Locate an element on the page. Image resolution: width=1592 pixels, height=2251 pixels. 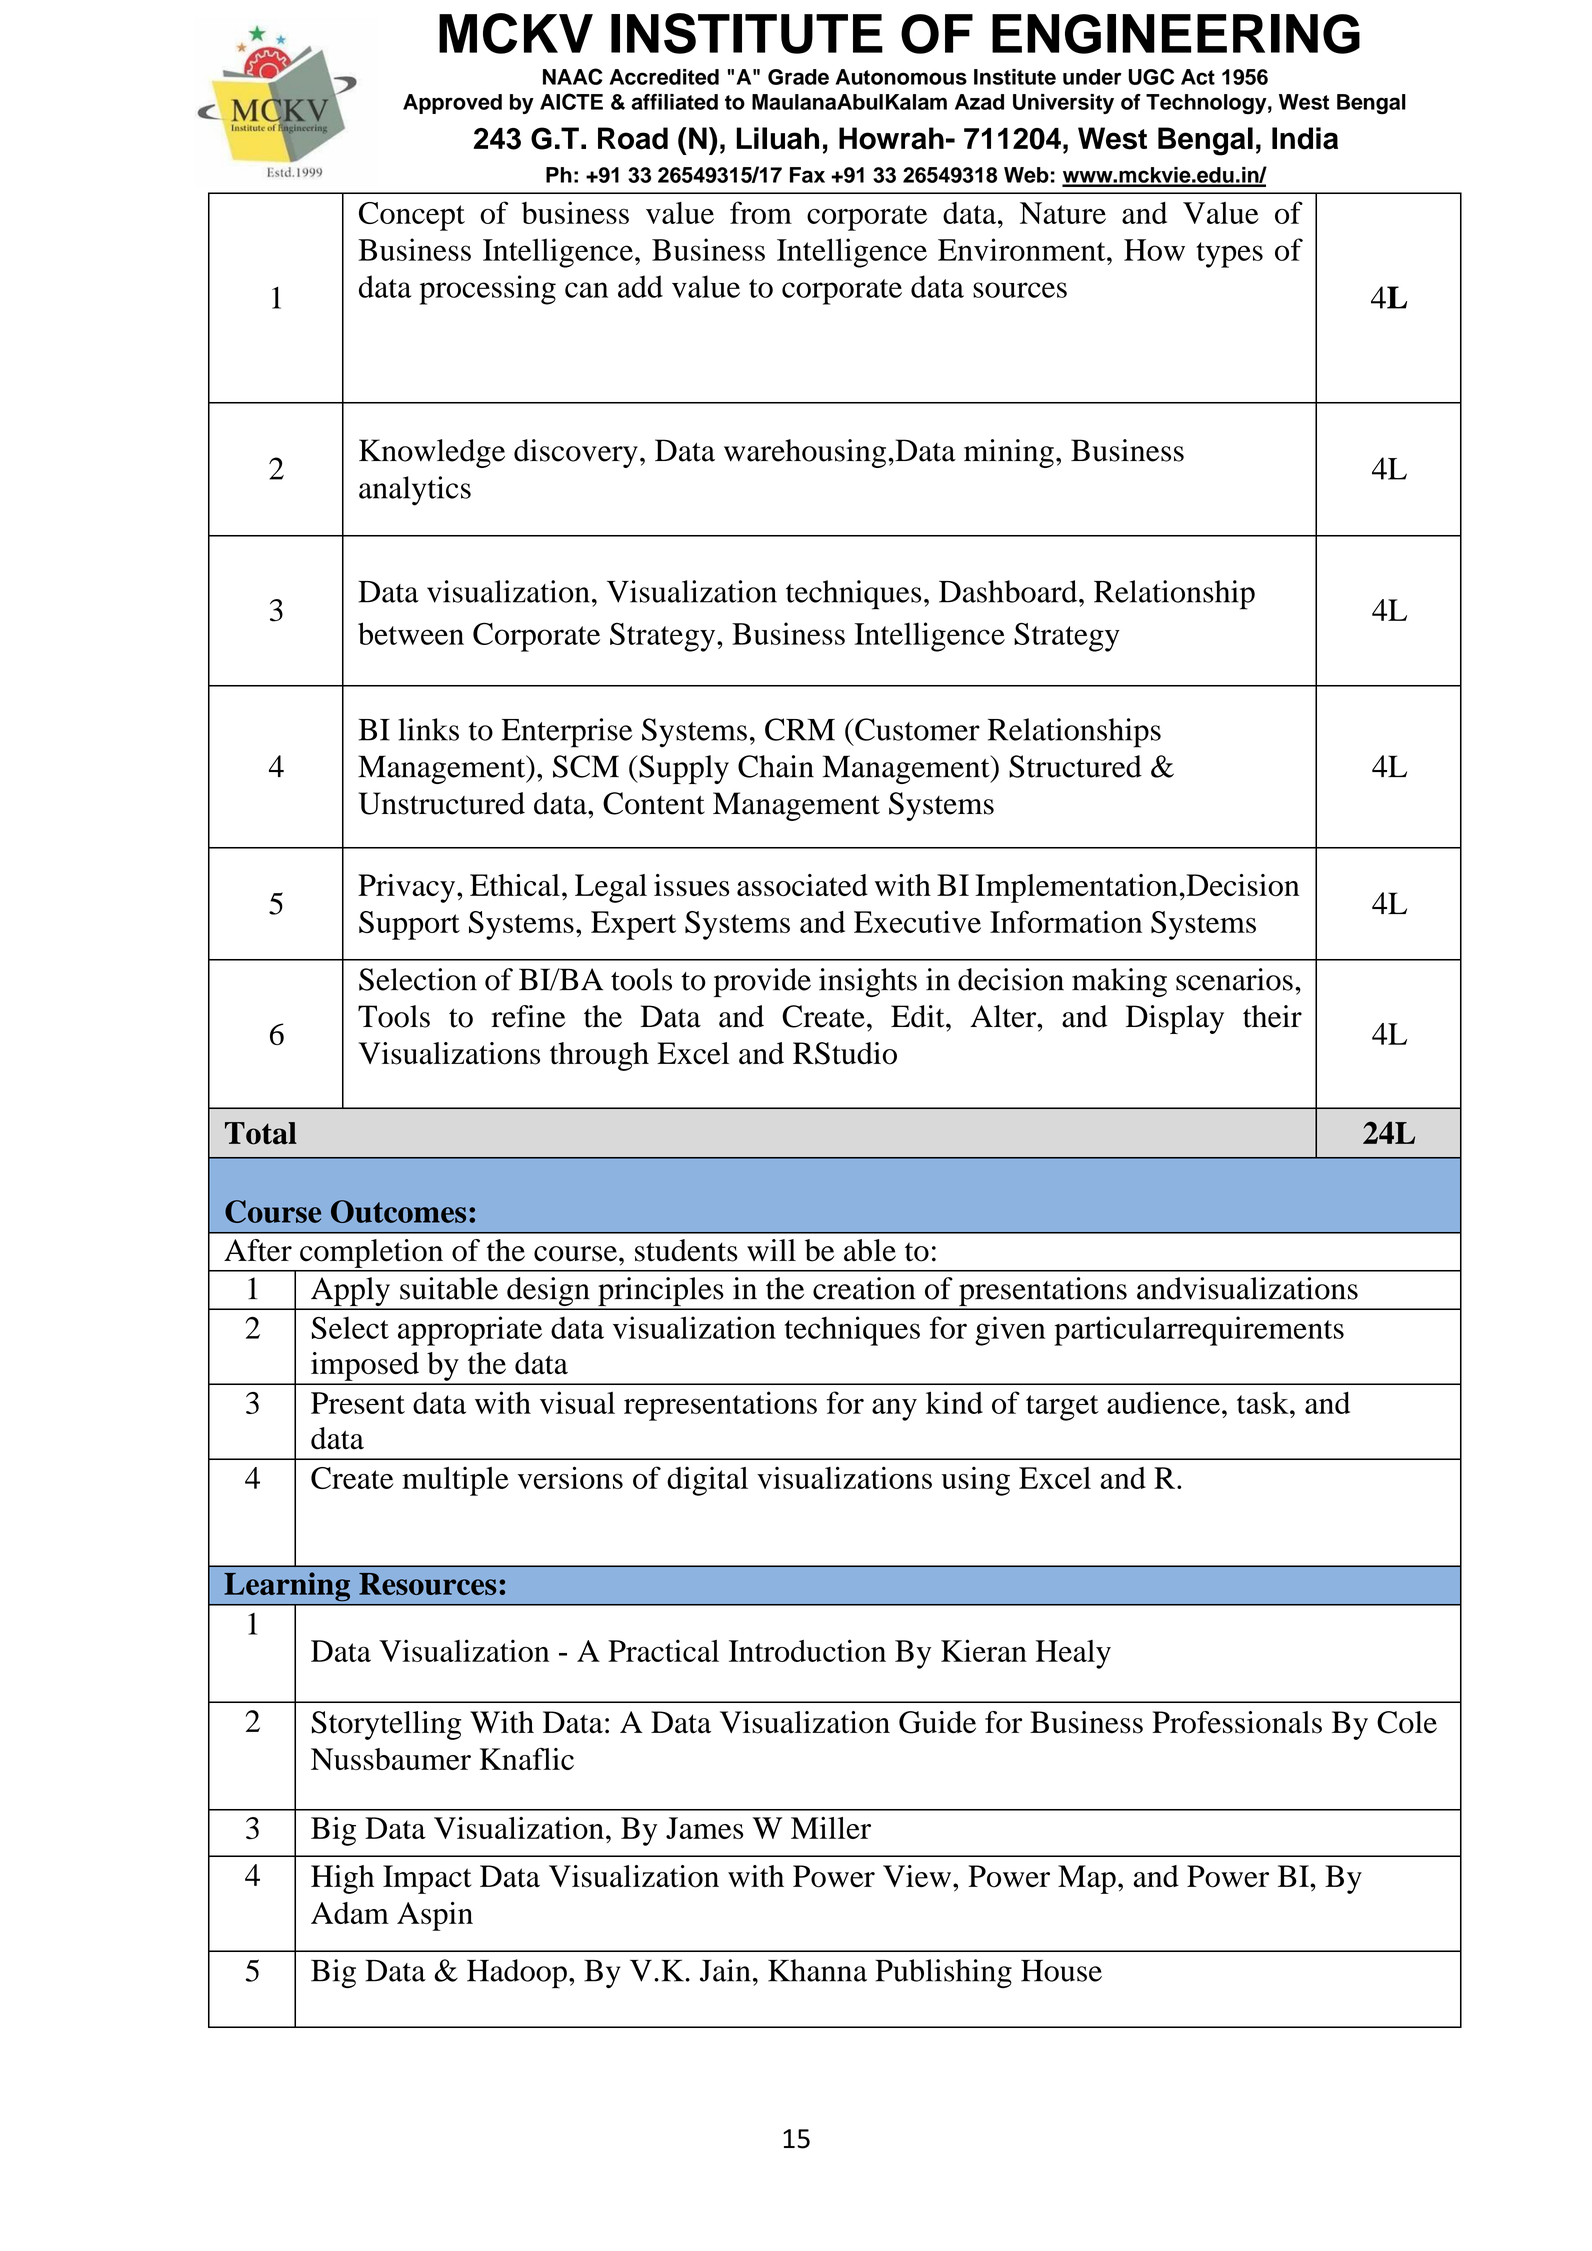
Grade is located at coordinates (798, 77).
